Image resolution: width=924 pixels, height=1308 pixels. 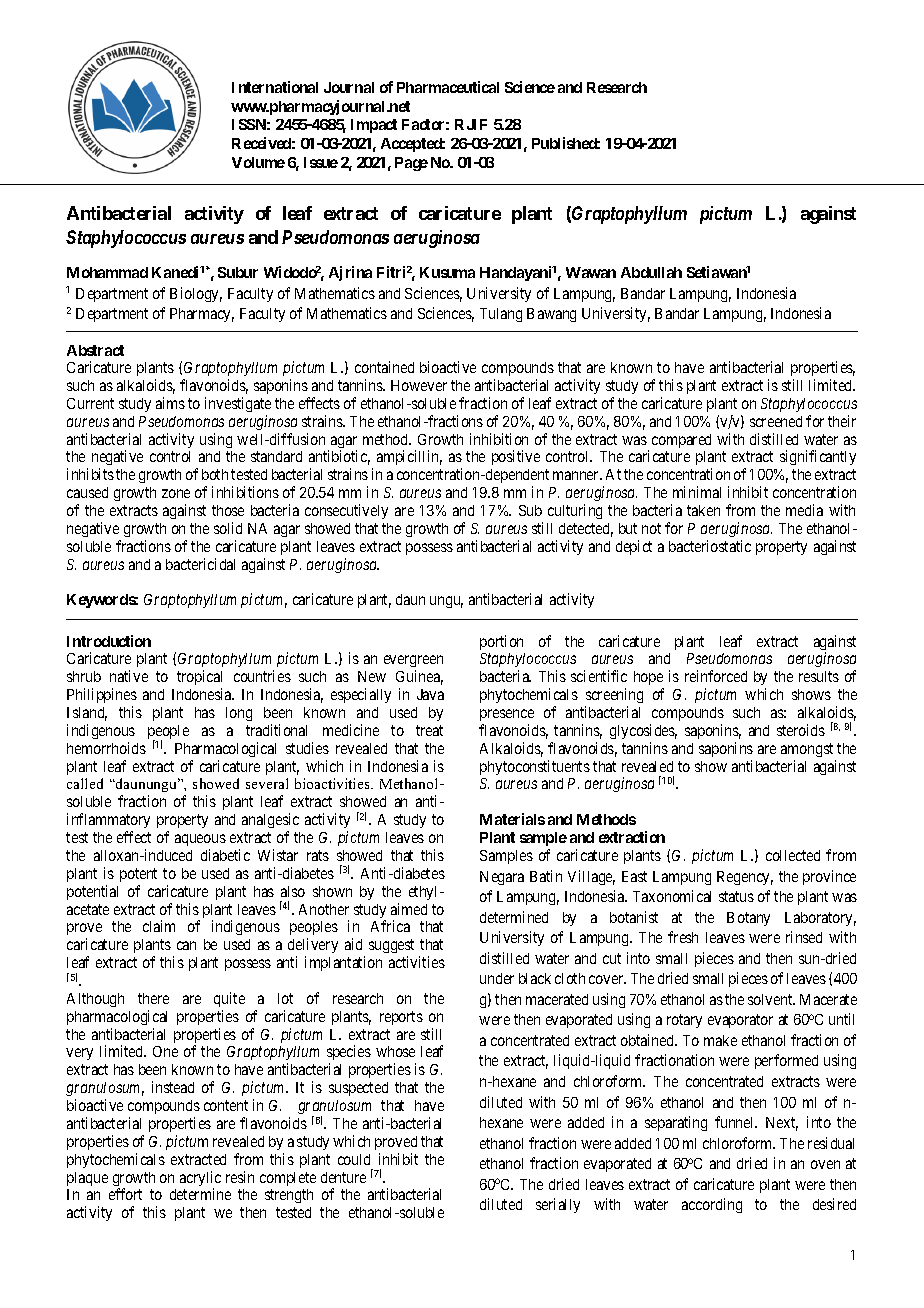 I want to click on Abdullah, so click(x=651, y=272).
